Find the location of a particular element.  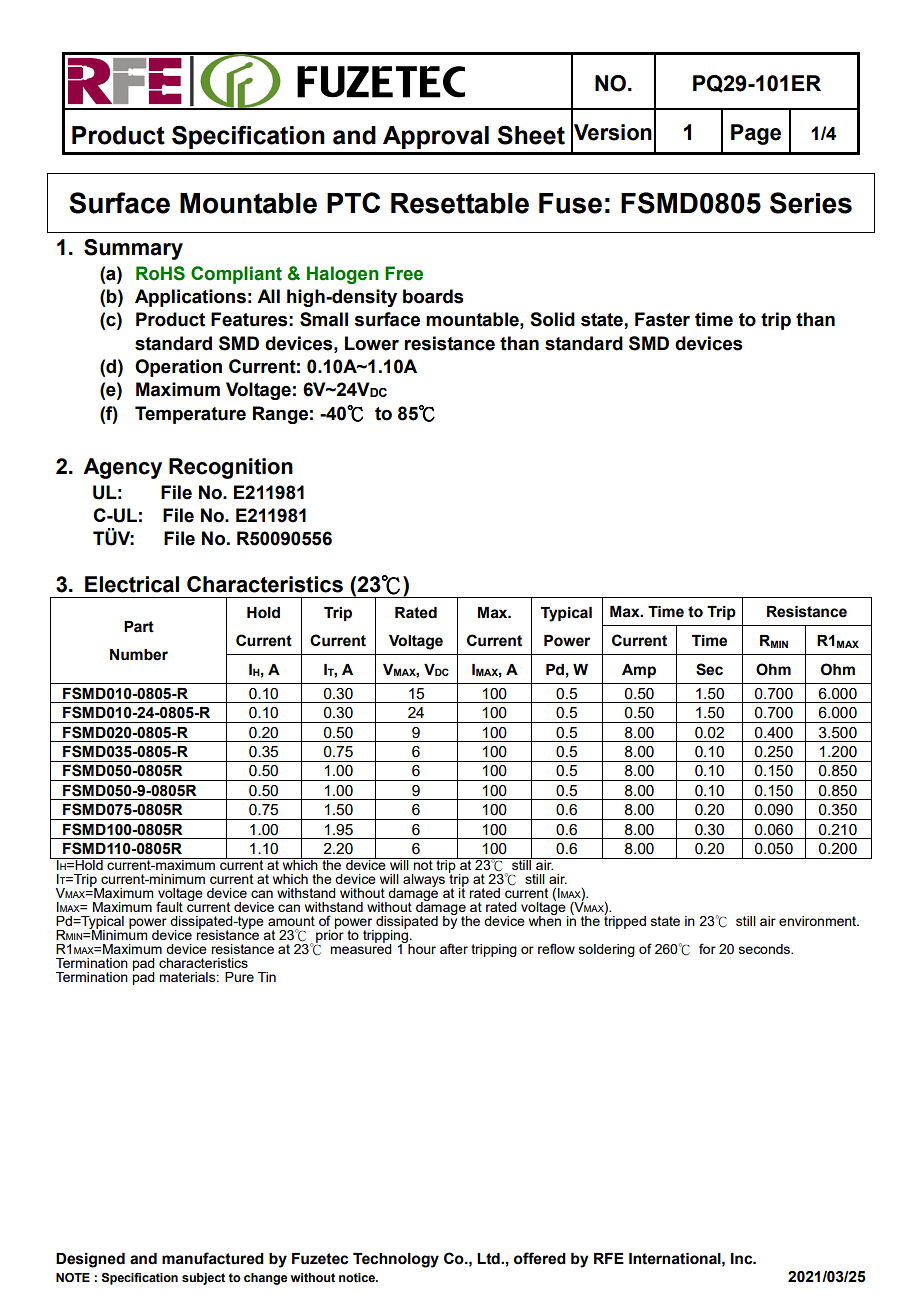

Recognition is located at coordinates (231, 468).
